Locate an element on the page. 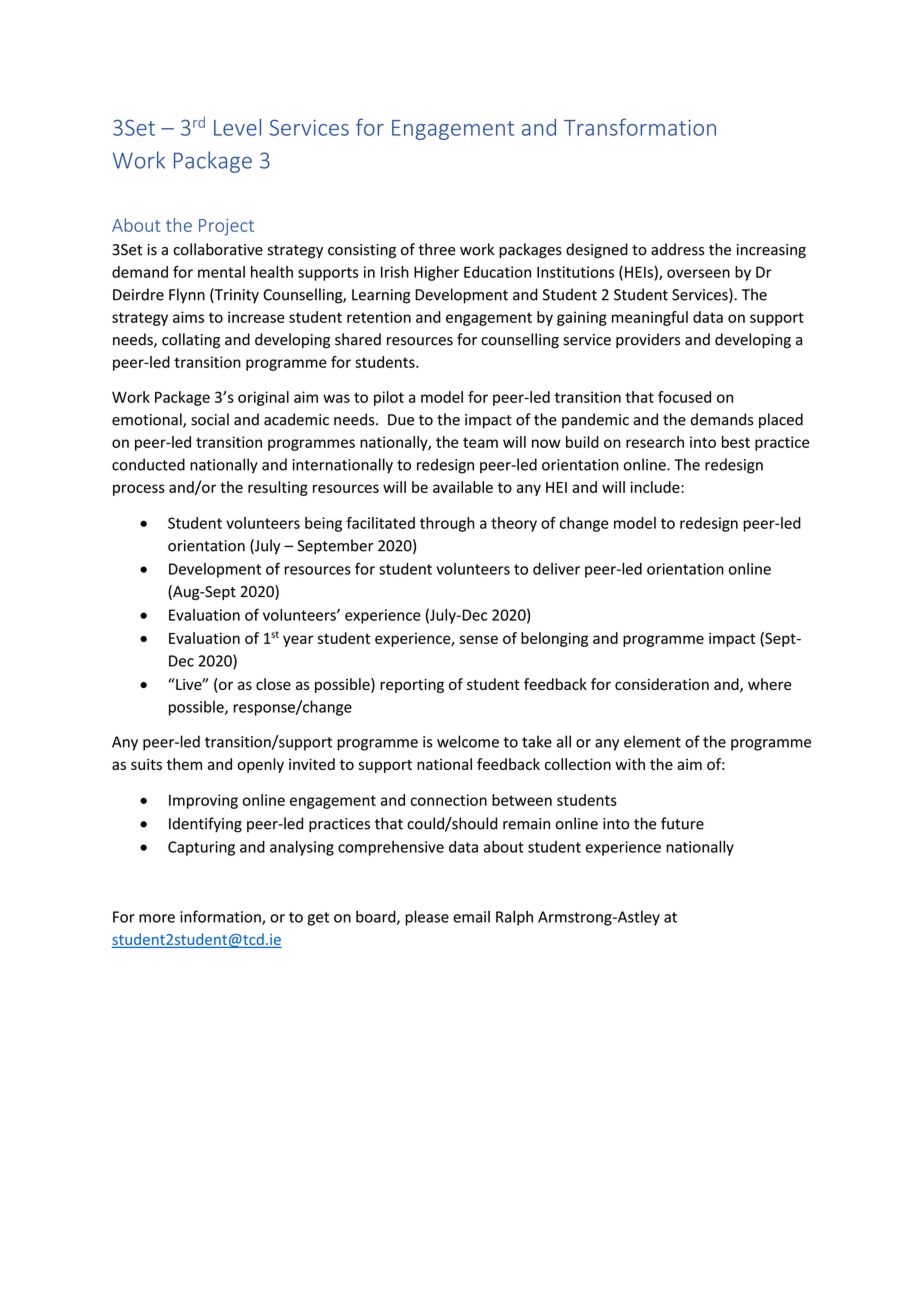 The image size is (924, 1308). close is located at coordinates (273, 684).
